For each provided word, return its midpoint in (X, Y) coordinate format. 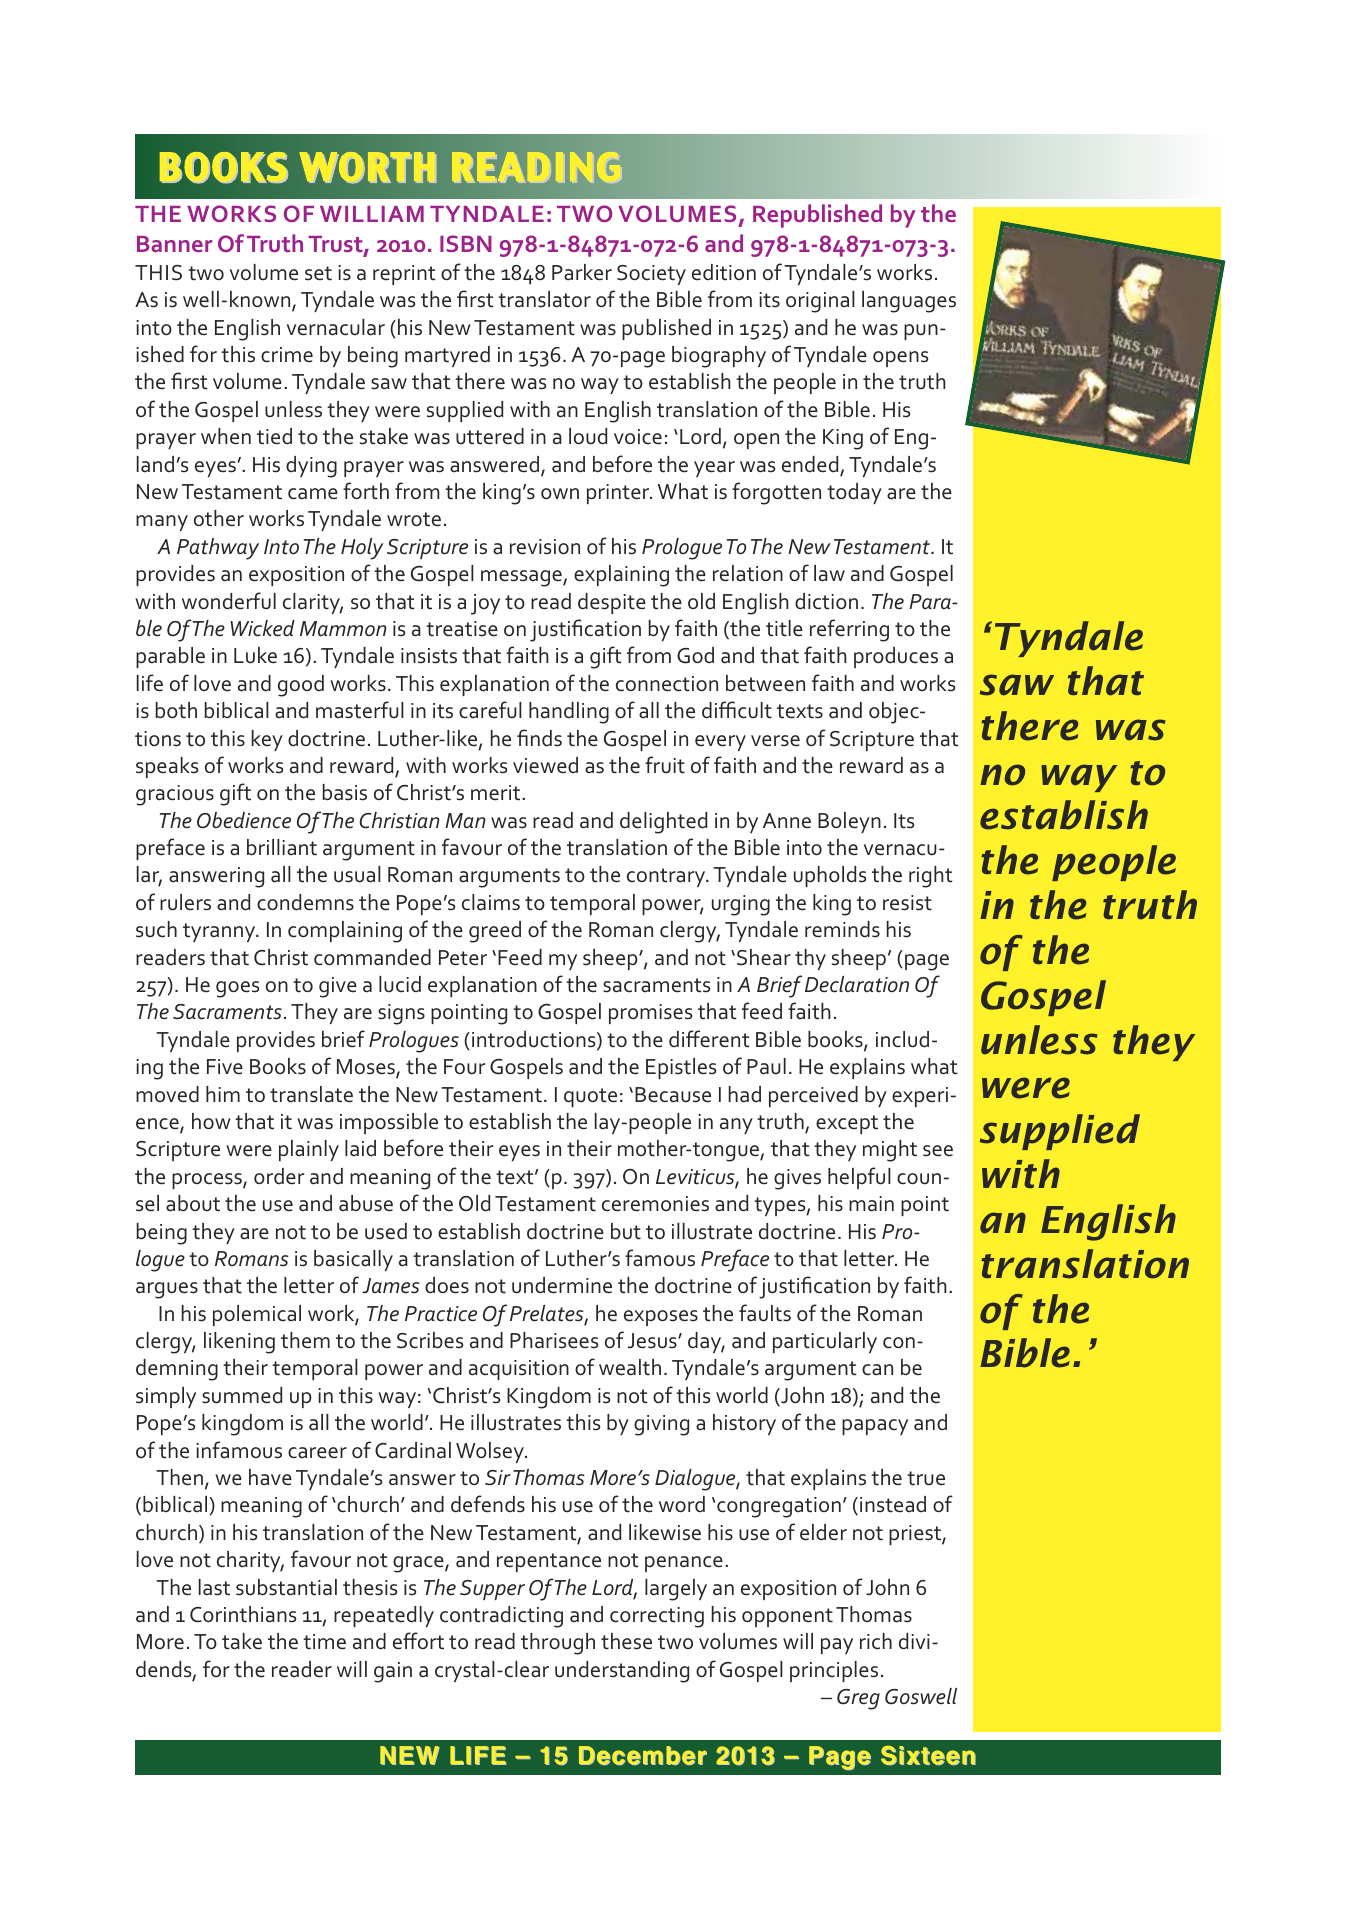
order (279, 1176)
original (820, 302)
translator (544, 299)
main (871, 1204)
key (267, 740)
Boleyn (849, 822)
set (318, 273)
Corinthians (243, 1614)
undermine (562, 1285)
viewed (545, 765)
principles (834, 1671)
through (558, 1644)
